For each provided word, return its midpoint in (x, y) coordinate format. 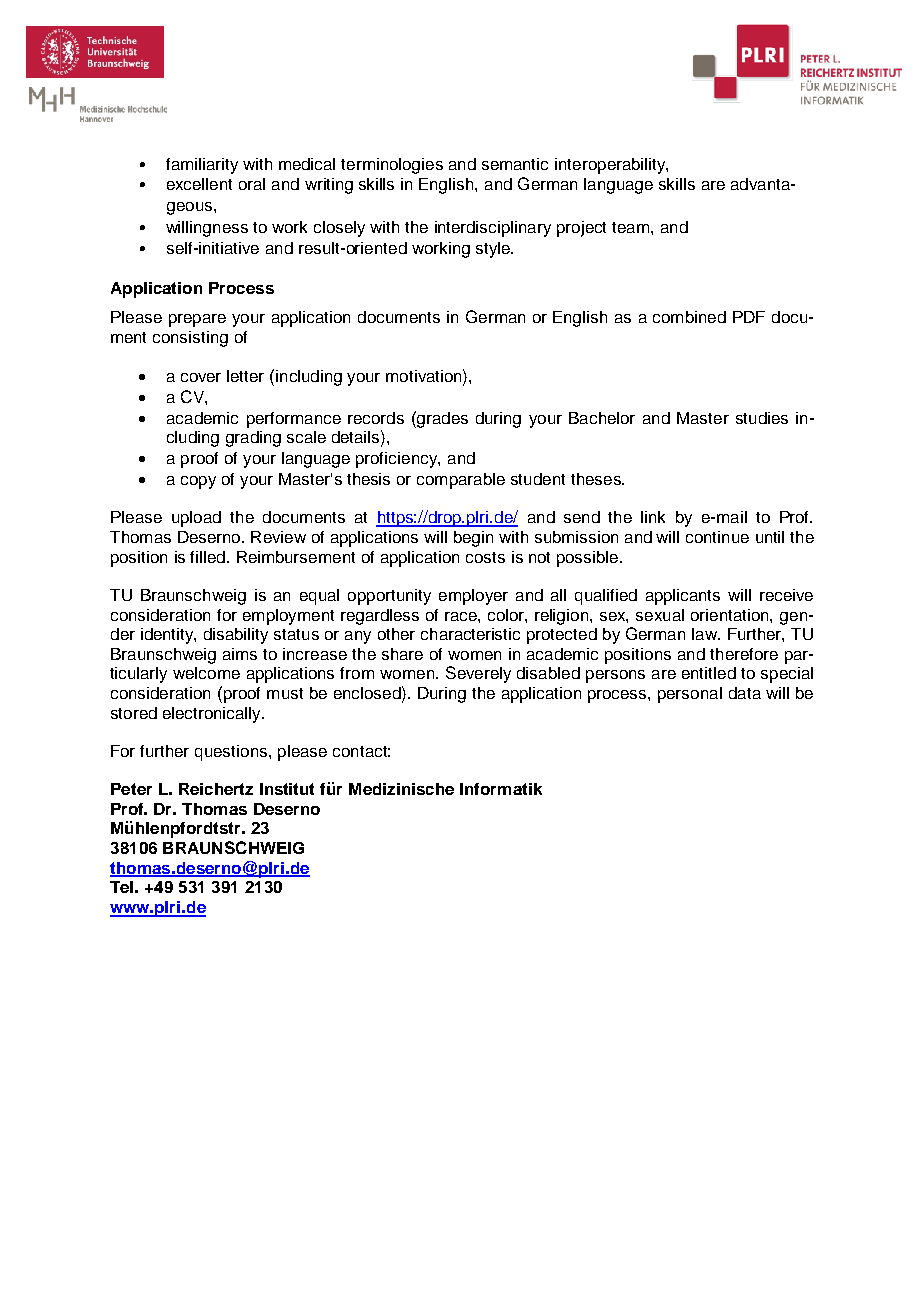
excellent (199, 184)
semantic (515, 164)
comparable (461, 481)
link (653, 517)
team (630, 227)
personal (690, 695)
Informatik (501, 789)
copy (198, 482)
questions (232, 753)
